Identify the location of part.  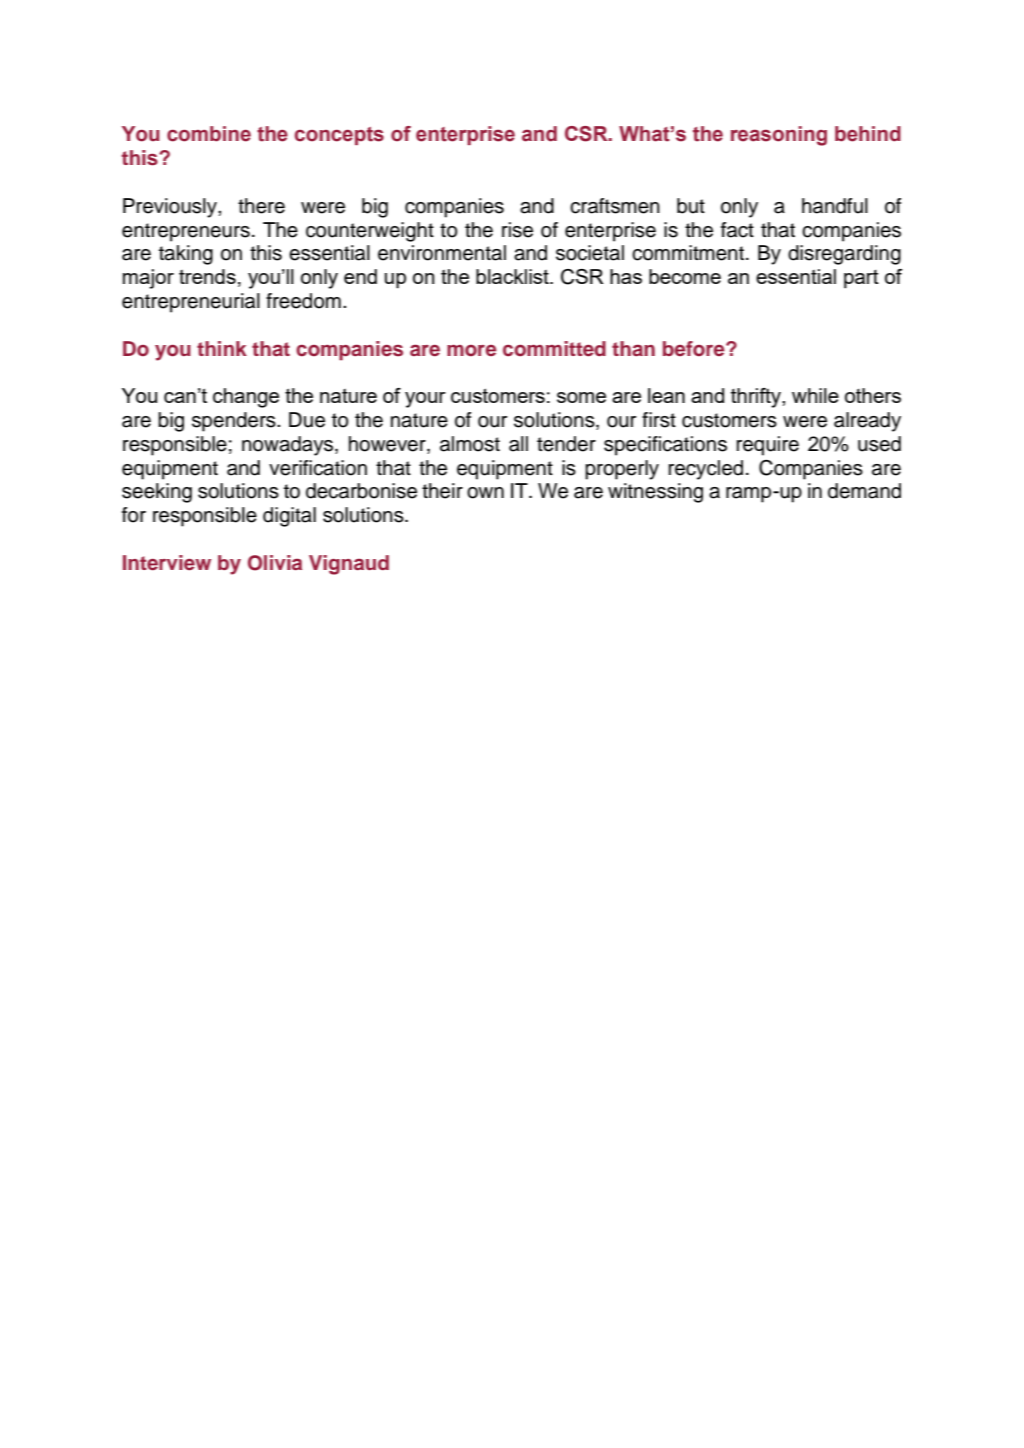
(861, 279).
